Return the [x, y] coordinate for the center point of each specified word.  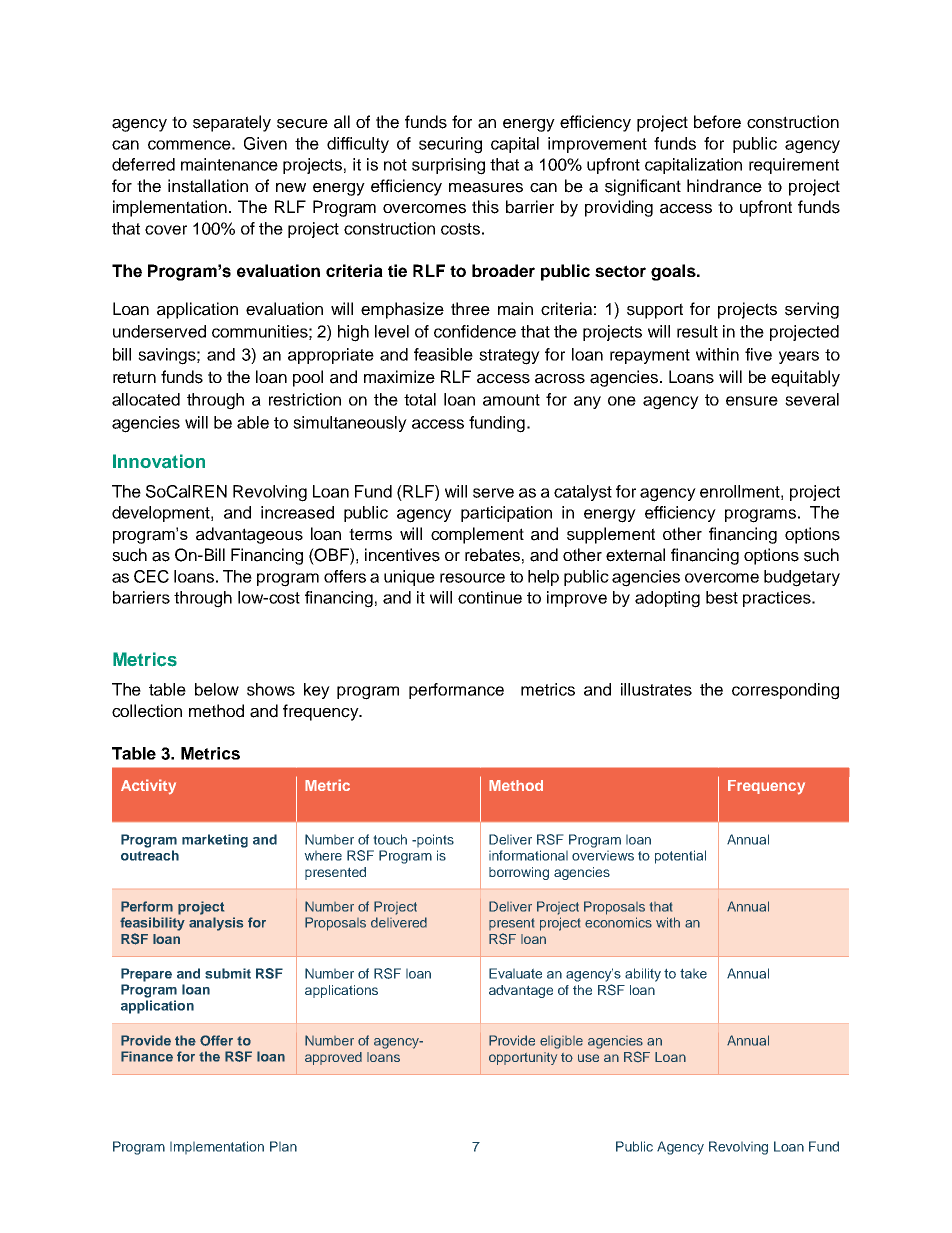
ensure [752, 401]
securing [450, 145]
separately [232, 123]
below [217, 689]
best [722, 597]
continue [490, 597]
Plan [283, 1146]
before [717, 122]
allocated [146, 399]
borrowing [519, 873]
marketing [215, 841]
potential [680, 857]
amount [511, 400]
